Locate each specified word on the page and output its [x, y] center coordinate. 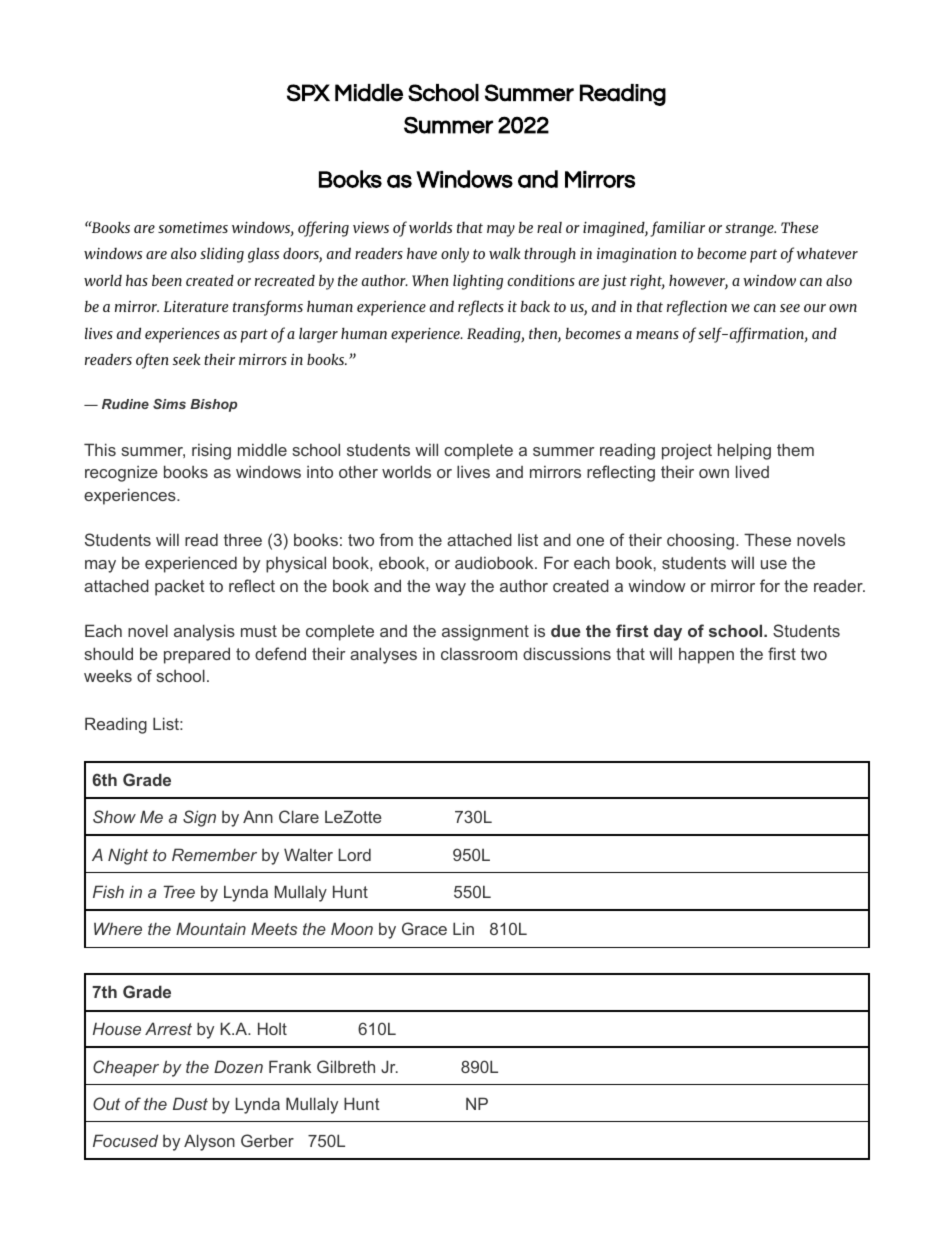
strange [750, 230]
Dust [190, 1103]
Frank [290, 1066]
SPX [308, 93]
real [549, 227]
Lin [463, 928]
